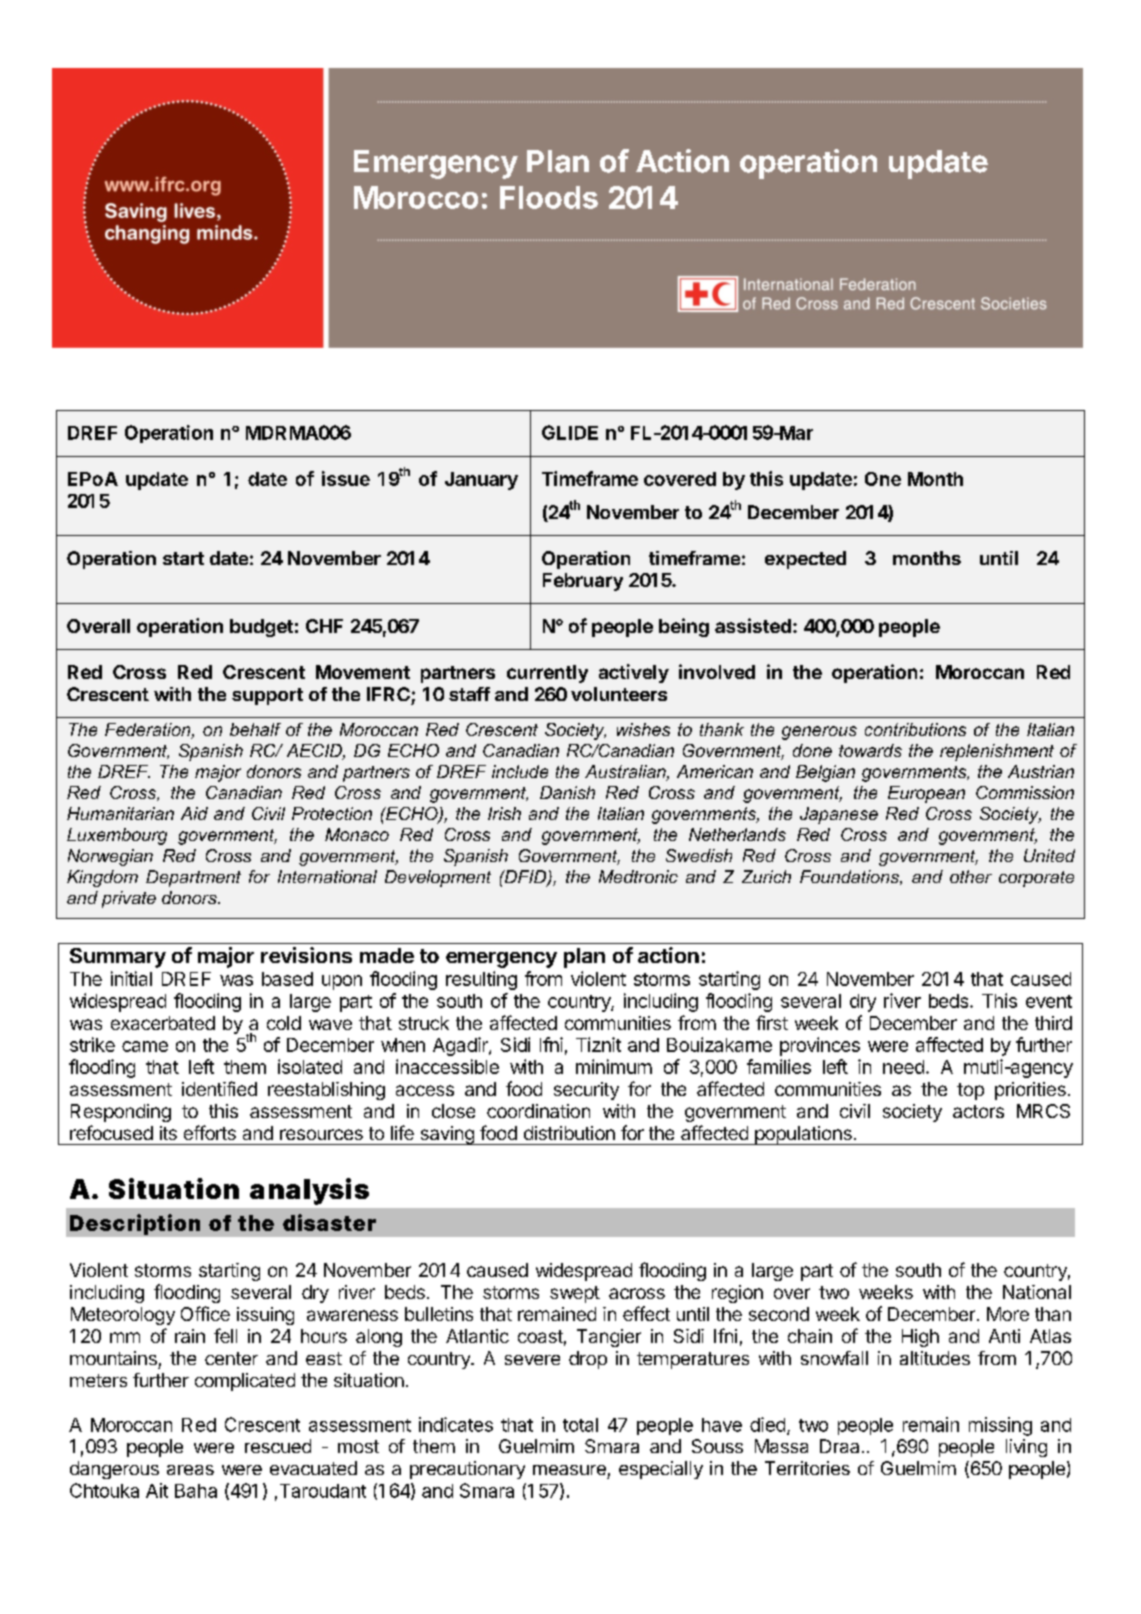  Describe the element at coordinates (190, 1470) in the screenshot. I see `areas` at that location.
